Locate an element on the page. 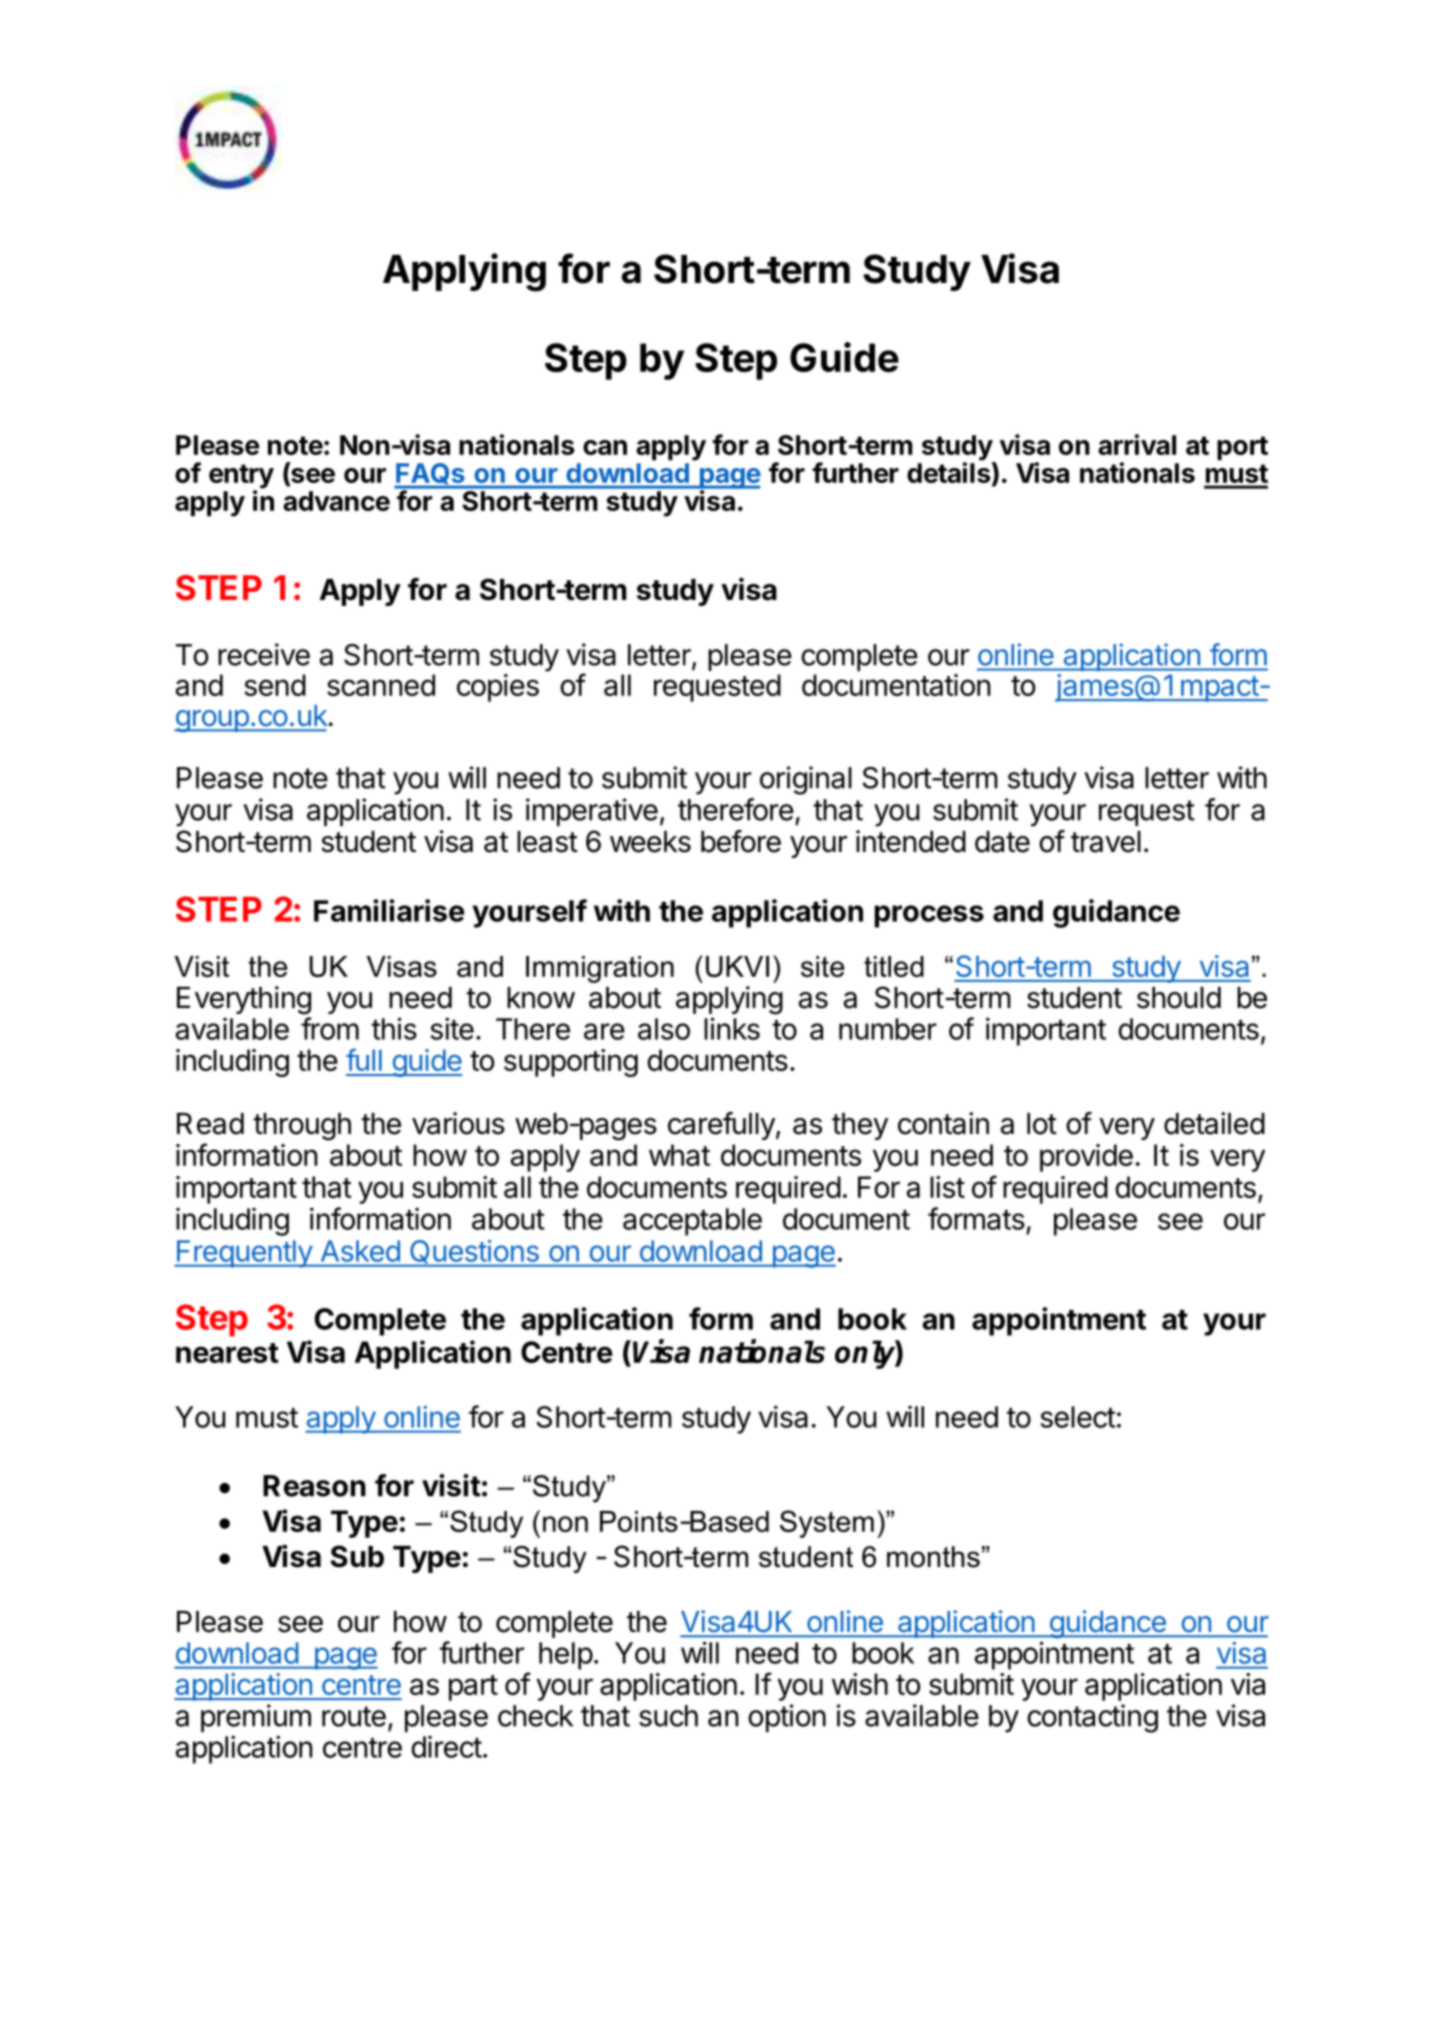 The image size is (1442, 2039). route is located at coordinates (354, 1716).
